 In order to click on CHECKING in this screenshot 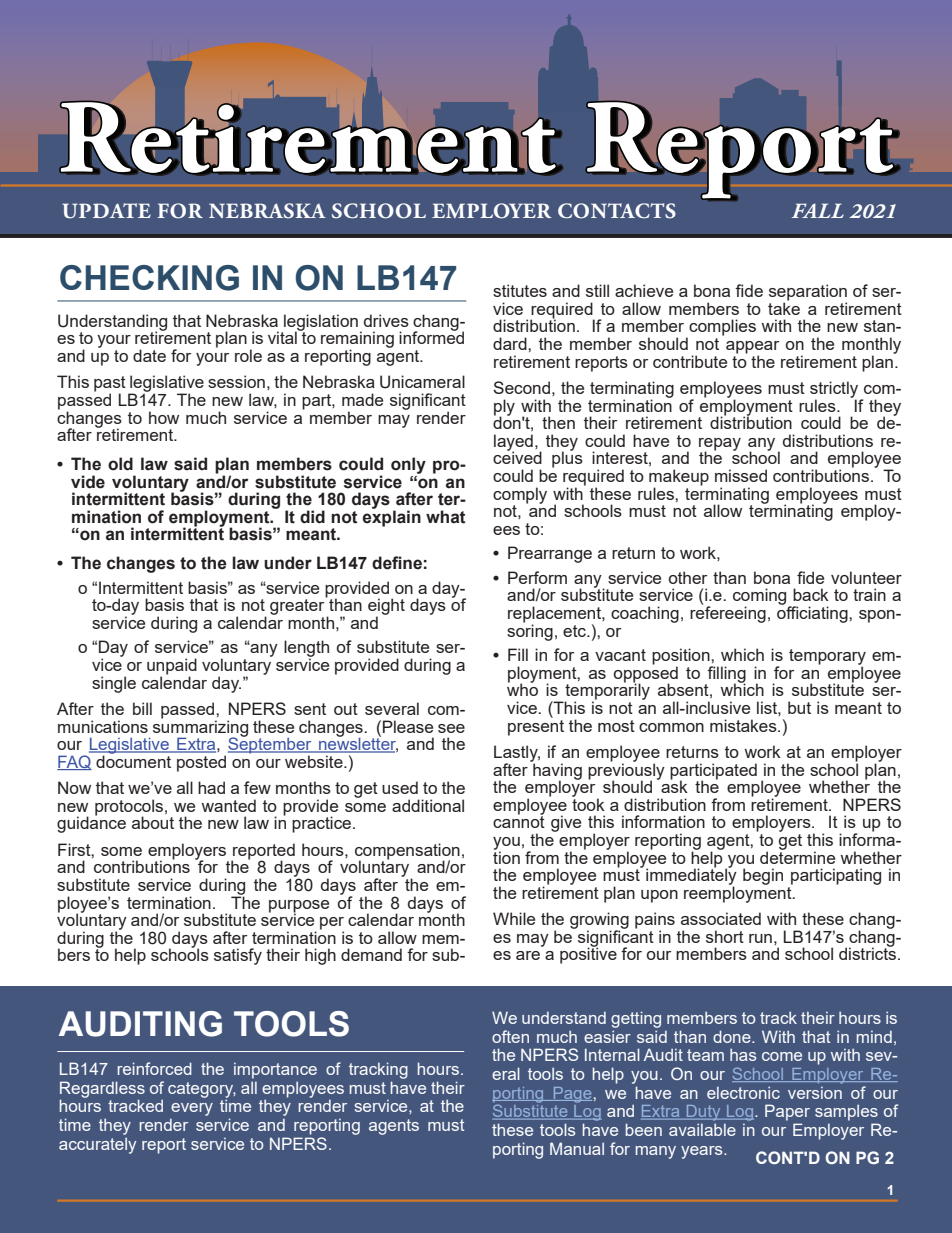, I will do `click(149, 278)`.
